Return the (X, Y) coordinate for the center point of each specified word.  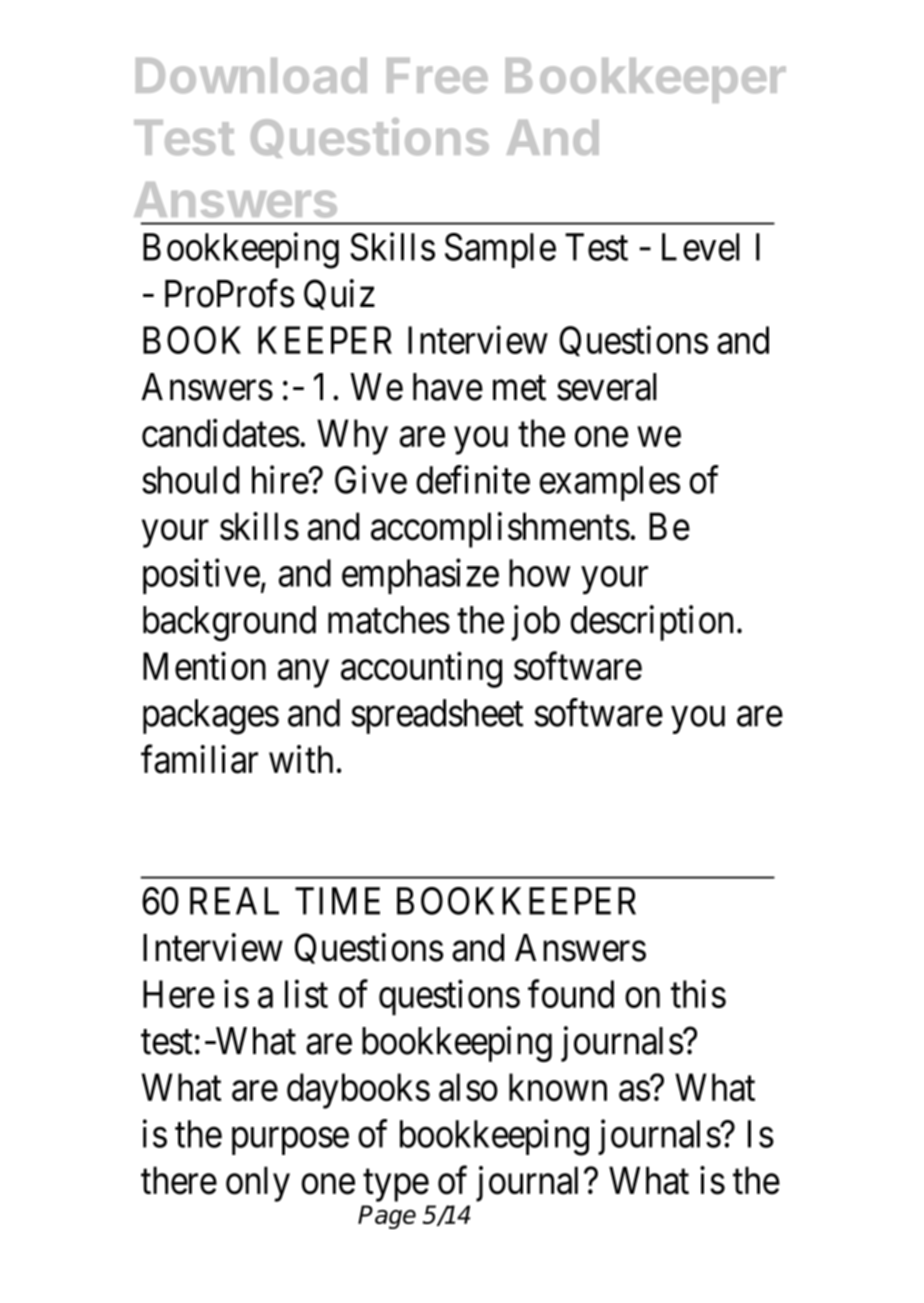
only (258, 1184)
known (558, 1087)
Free (437, 76)
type (396, 1186)
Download (251, 76)
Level (701, 247)
